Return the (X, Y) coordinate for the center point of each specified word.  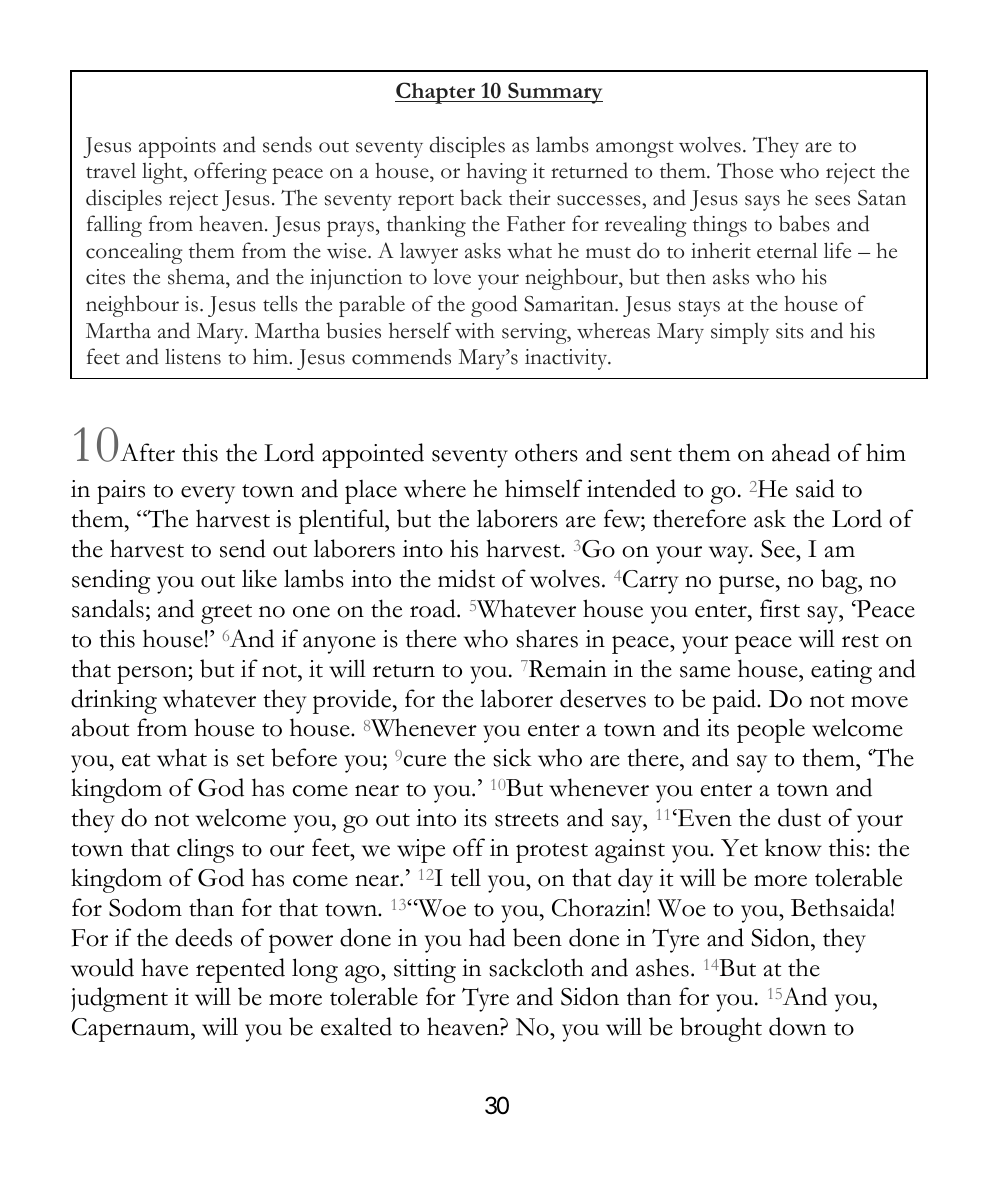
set (250, 760)
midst (466, 578)
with (475, 331)
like (259, 578)
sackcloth (536, 967)
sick (512, 757)
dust (799, 817)
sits (790, 331)
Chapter (436, 93)
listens (193, 357)
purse (746, 584)
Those (745, 170)
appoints (177, 147)
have (164, 967)
